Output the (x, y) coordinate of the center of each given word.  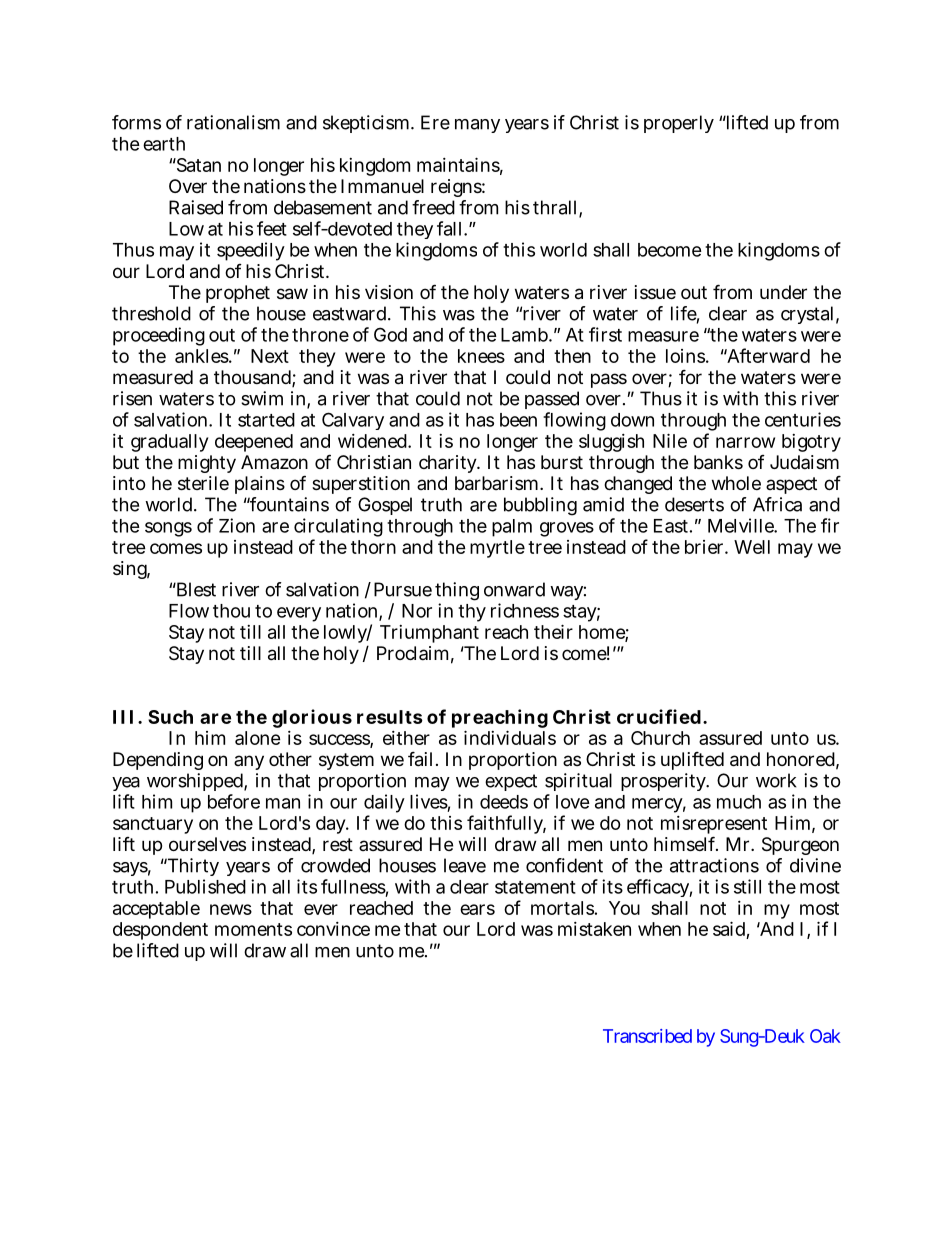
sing (131, 570)
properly (679, 124)
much (739, 802)
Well (752, 547)
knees (481, 356)
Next (270, 356)
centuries (803, 419)
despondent (160, 931)
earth (164, 144)
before (234, 801)
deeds (504, 802)
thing (457, 591)
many (477, 126)
